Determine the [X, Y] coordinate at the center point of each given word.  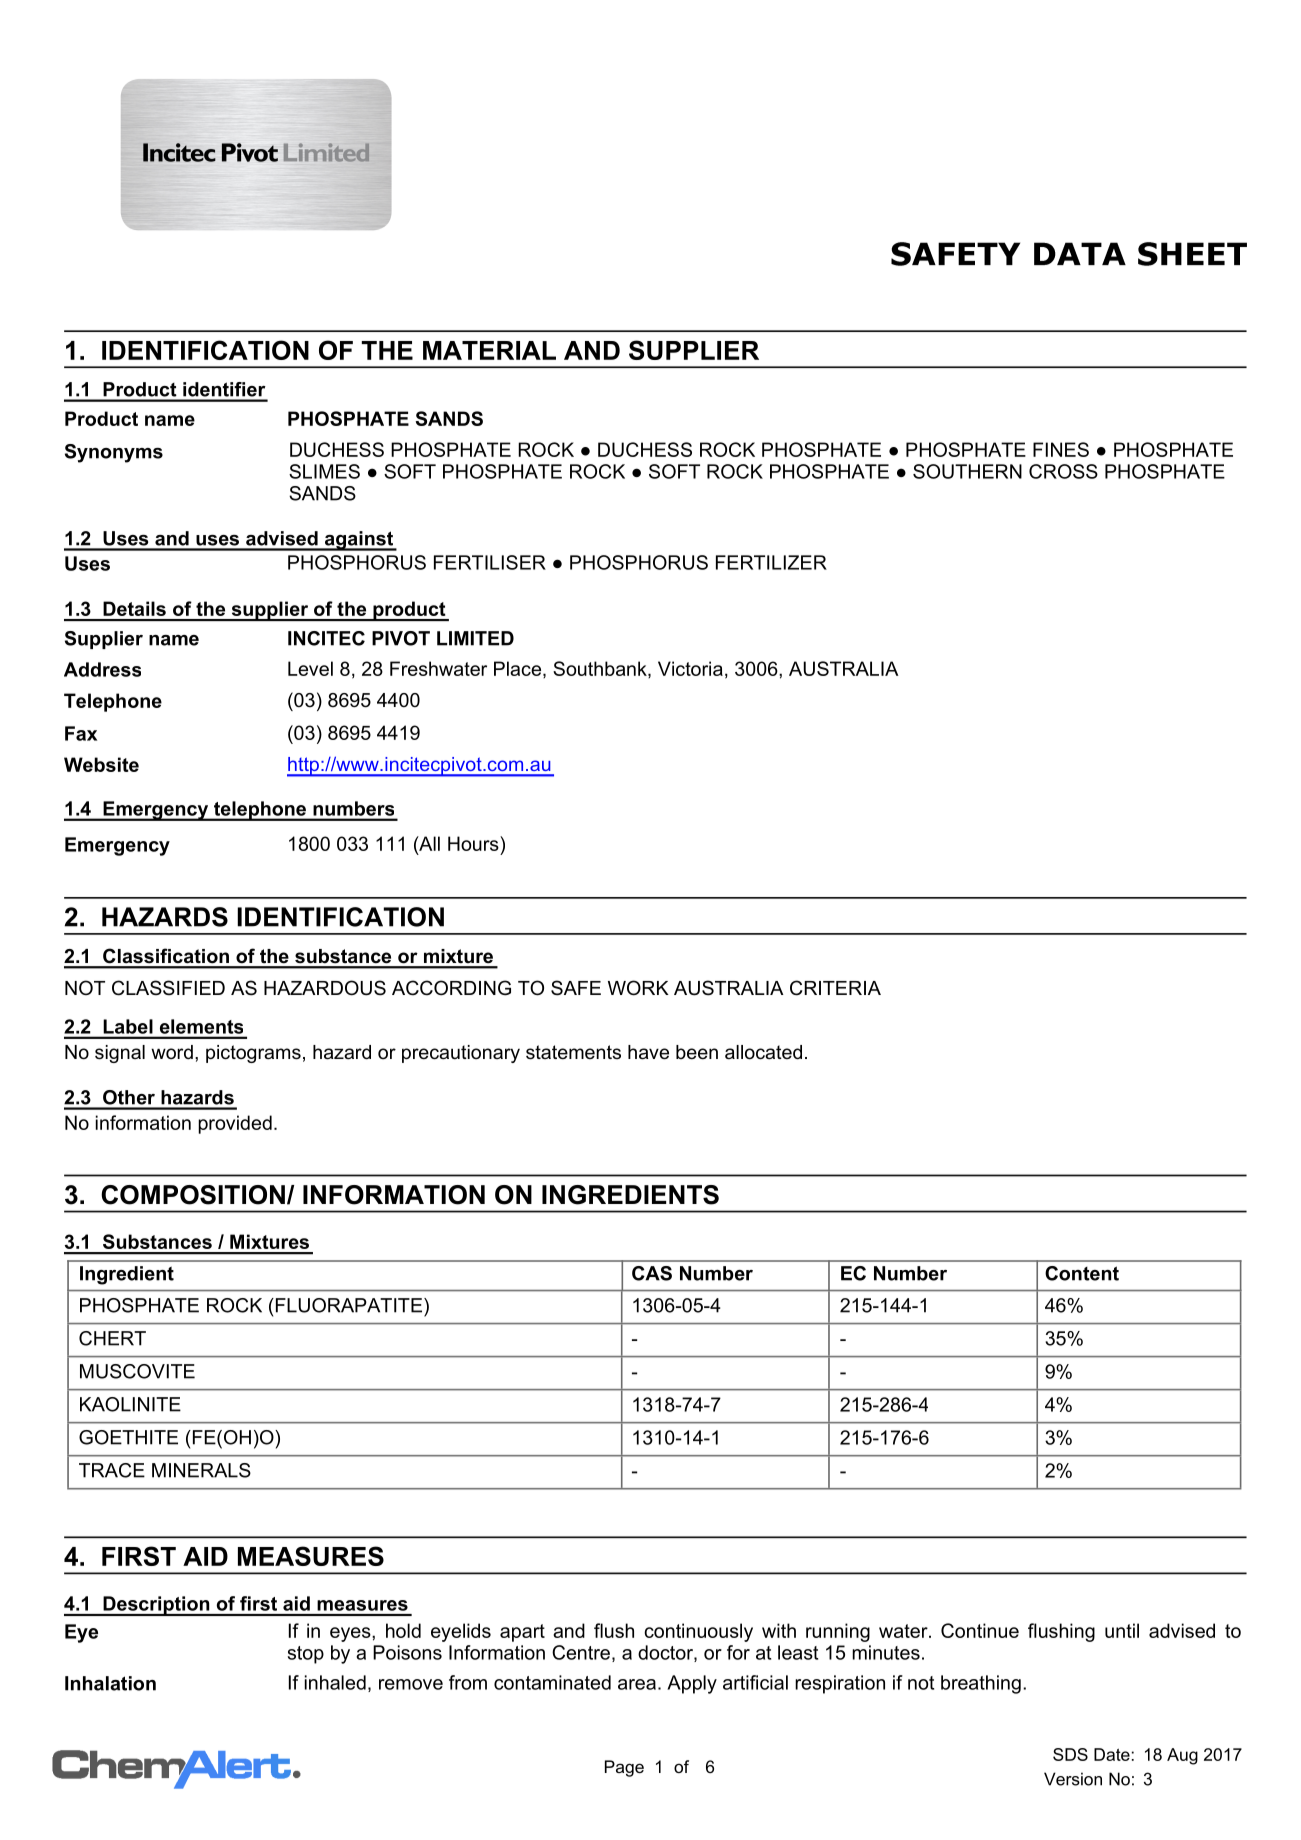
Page [624, 1768]
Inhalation [110, 1683]
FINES [1061, 449]
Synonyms [114, 453]
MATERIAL [489, 350]
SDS [1070, 1754]
